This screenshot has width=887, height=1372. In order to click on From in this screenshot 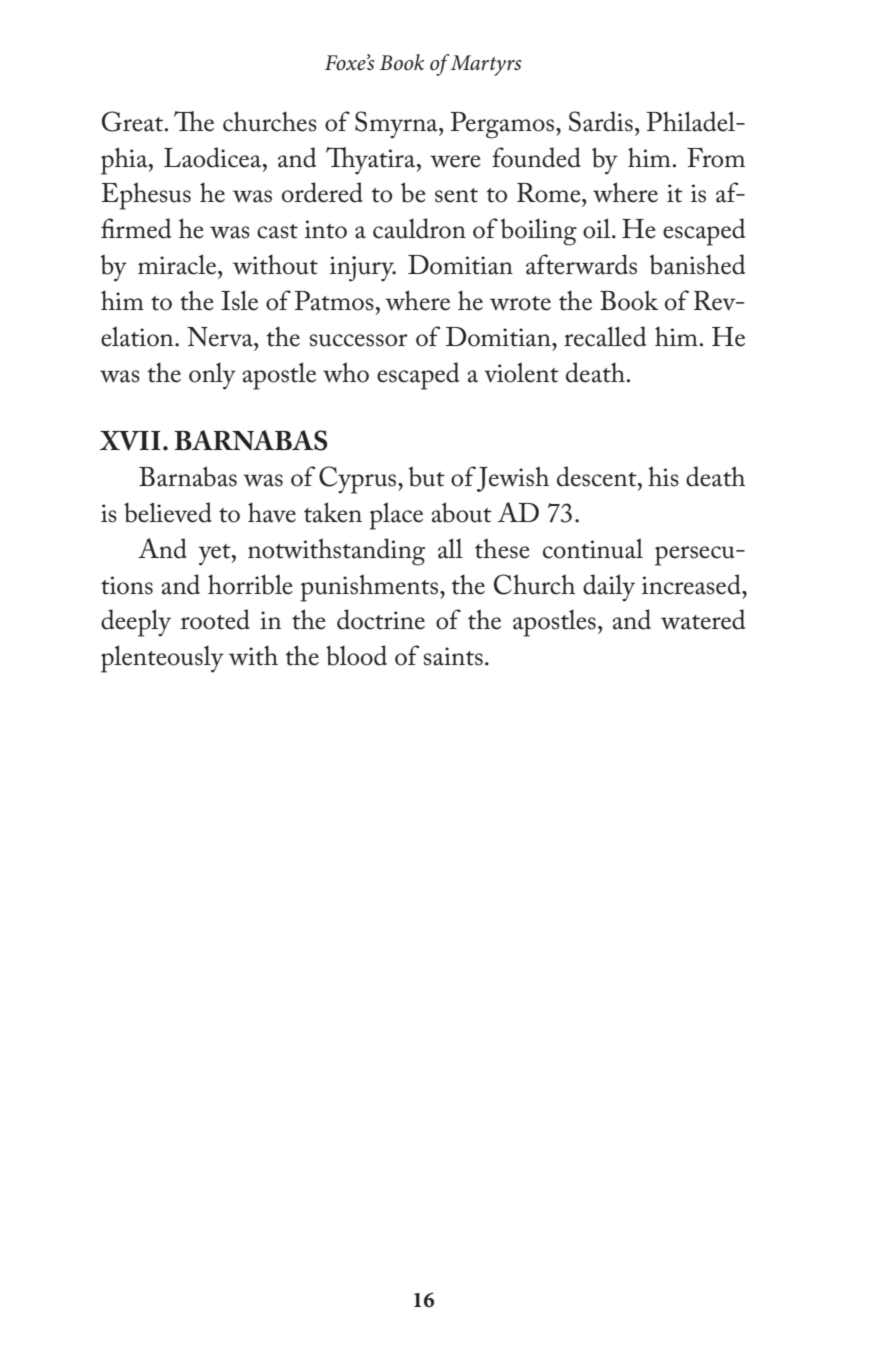, I will do `click(716, 158)`.
